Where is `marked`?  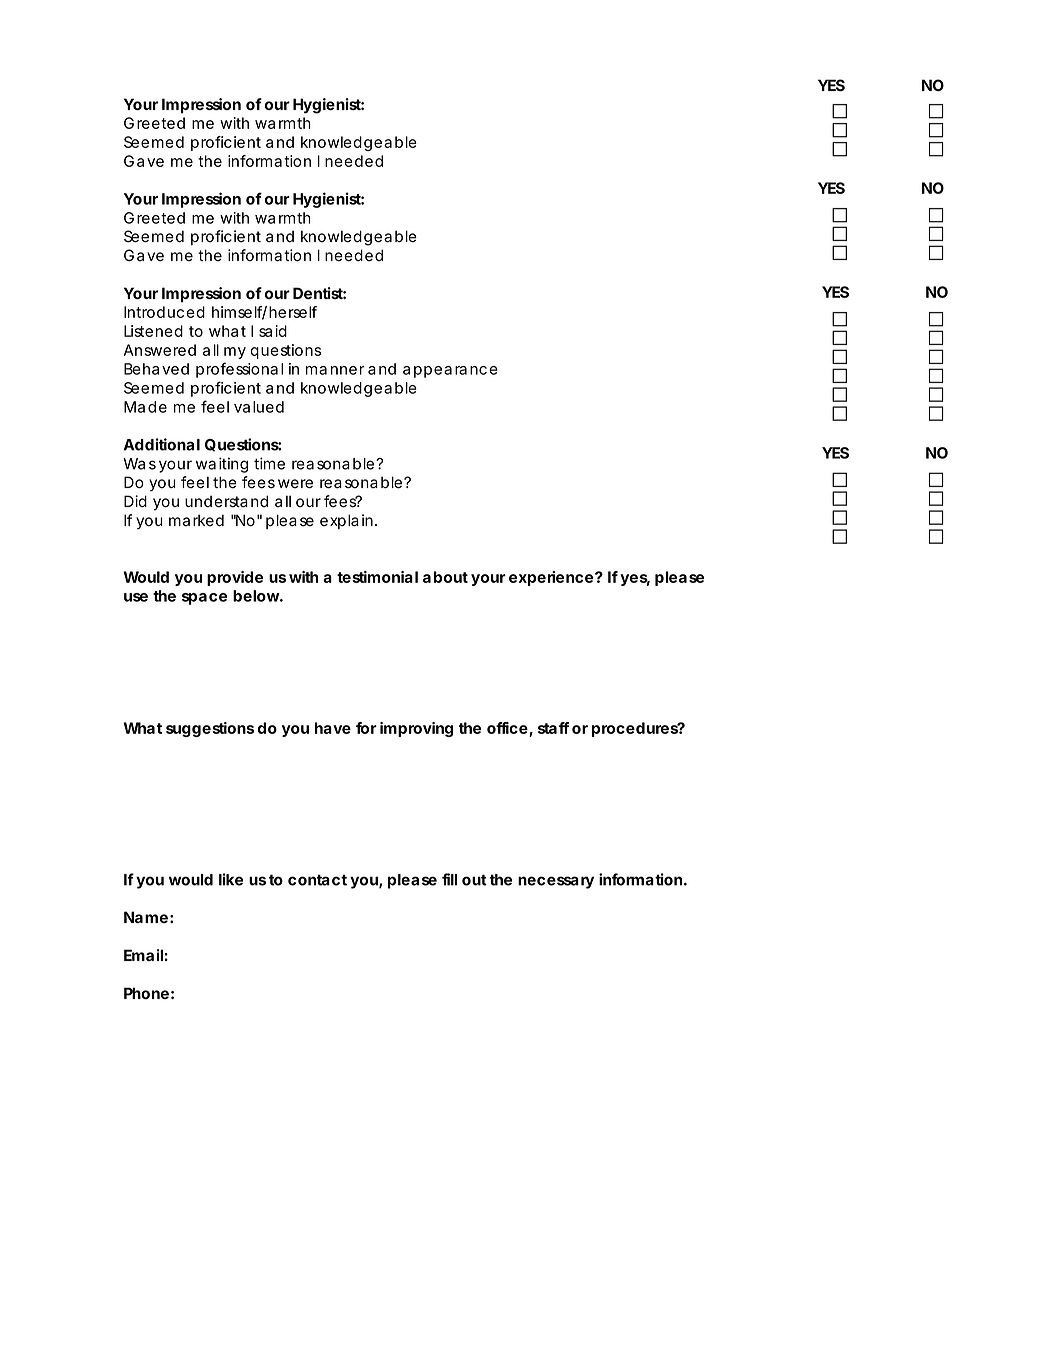
marked is located at coordinates (196, 520).
